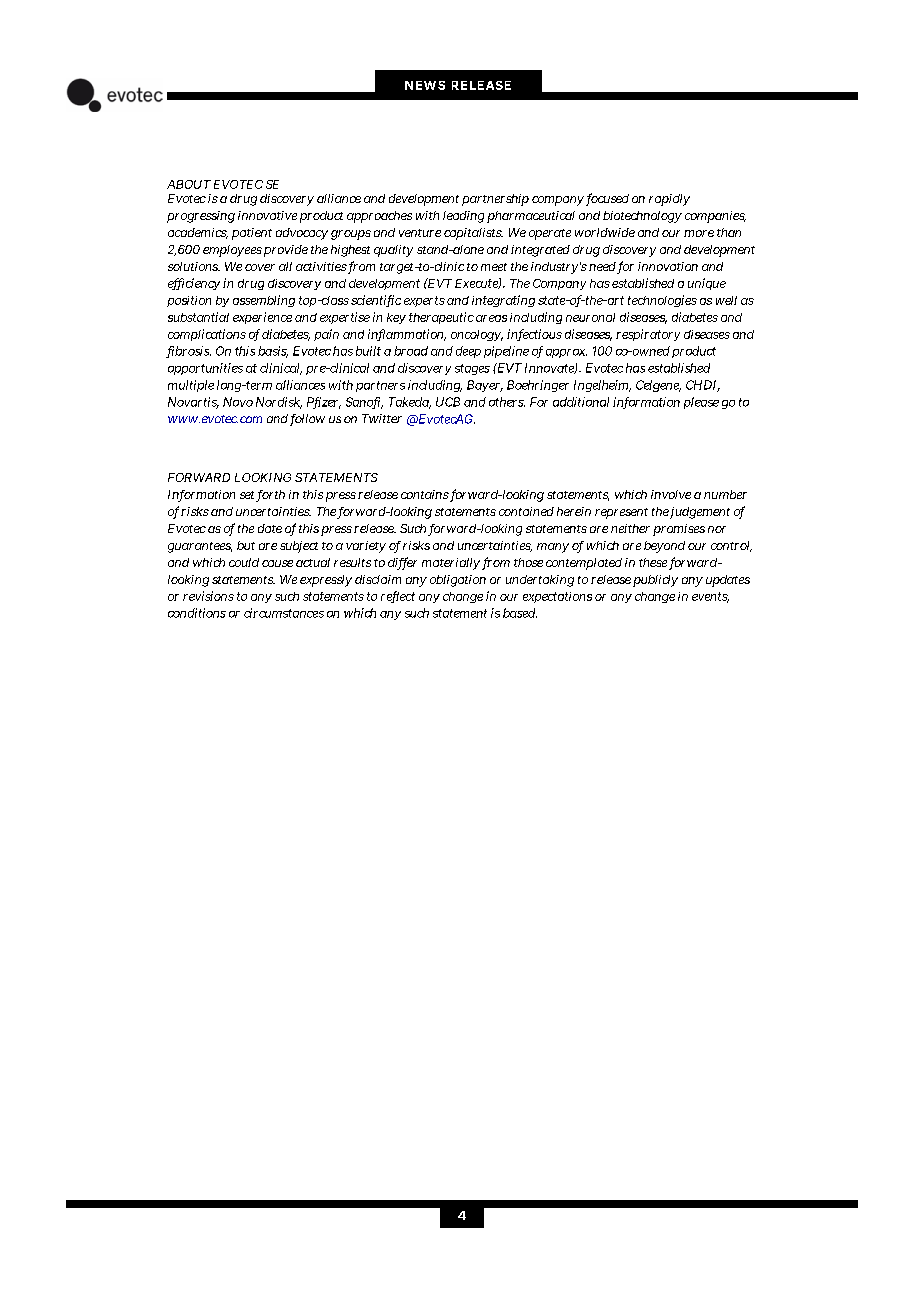 The width and height of the screenshot is (924, 1308). What do you see at coordinates (655, 581) in the screenshot?
I see `publicly` at bounding box center [655, 581].
